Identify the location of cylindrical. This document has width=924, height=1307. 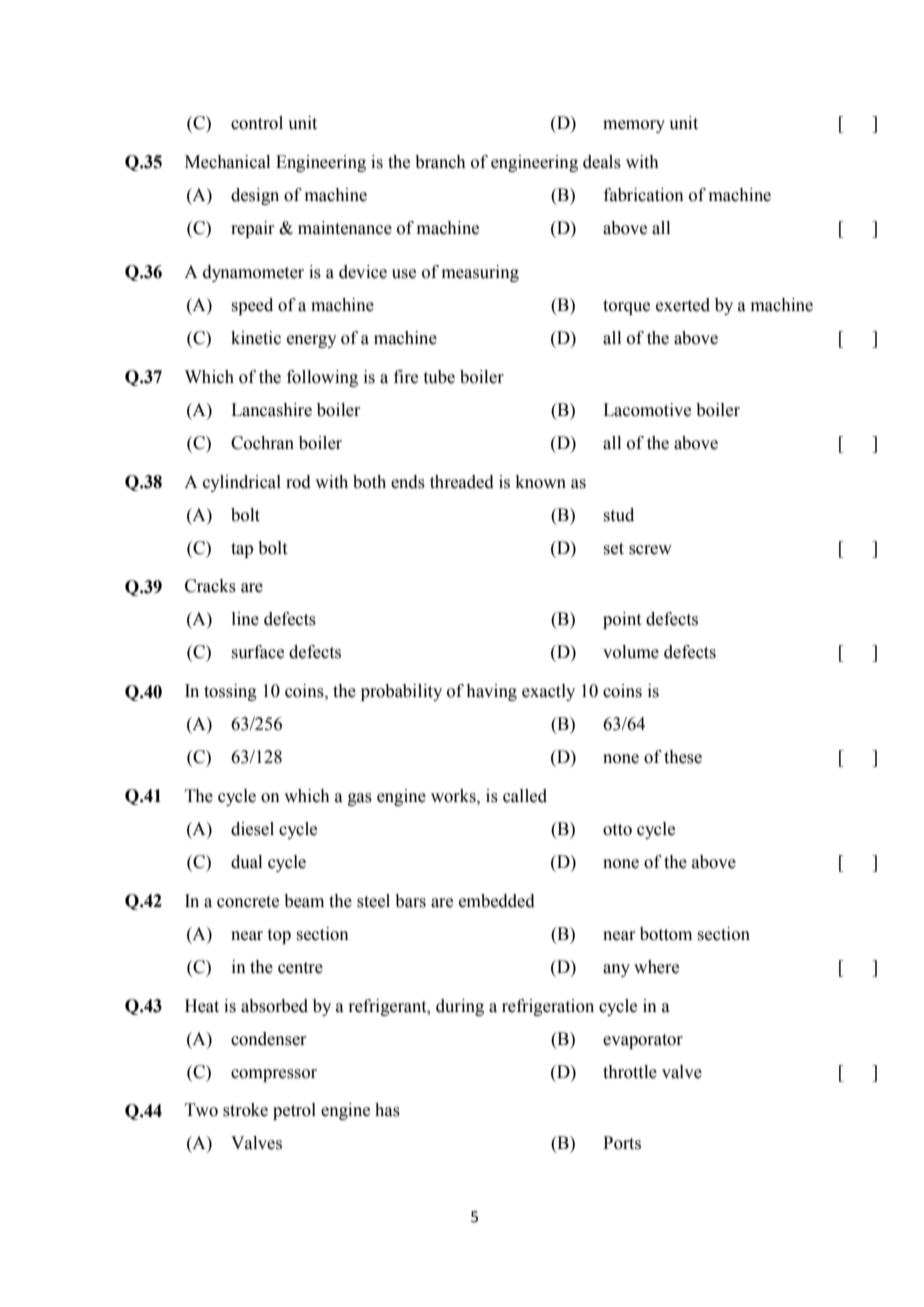
(242, 483).
